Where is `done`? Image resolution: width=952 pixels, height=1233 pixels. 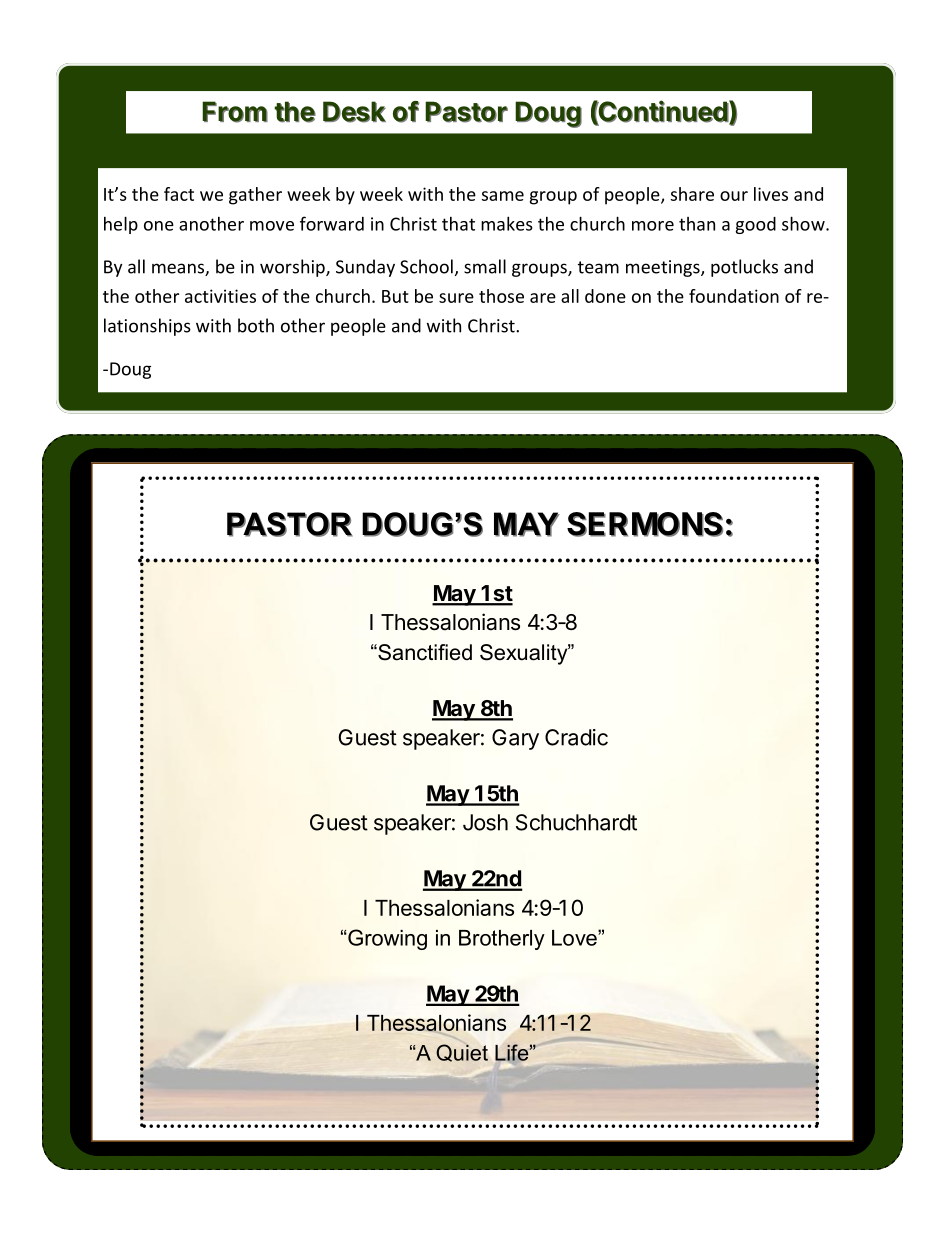 done is located at coordinates (605, 296).
